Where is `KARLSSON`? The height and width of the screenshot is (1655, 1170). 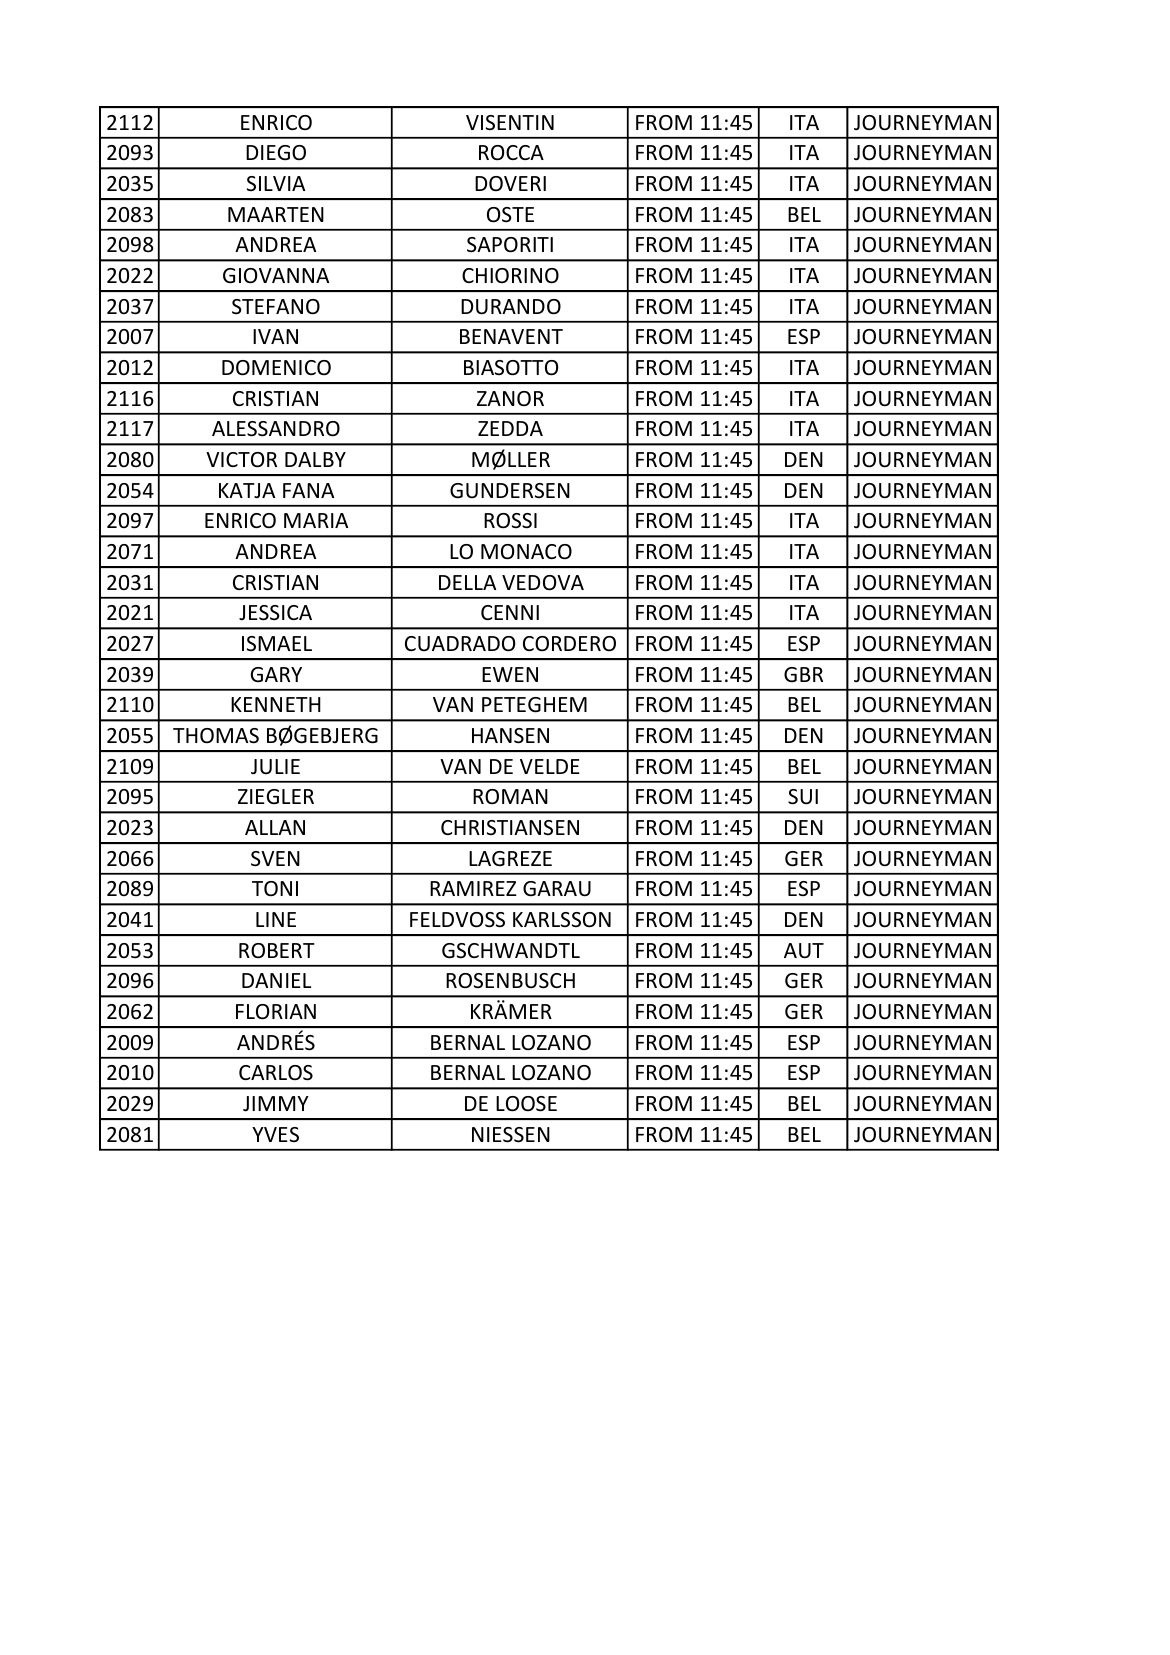
KARLSSON is located at coordinates (562, 920).
